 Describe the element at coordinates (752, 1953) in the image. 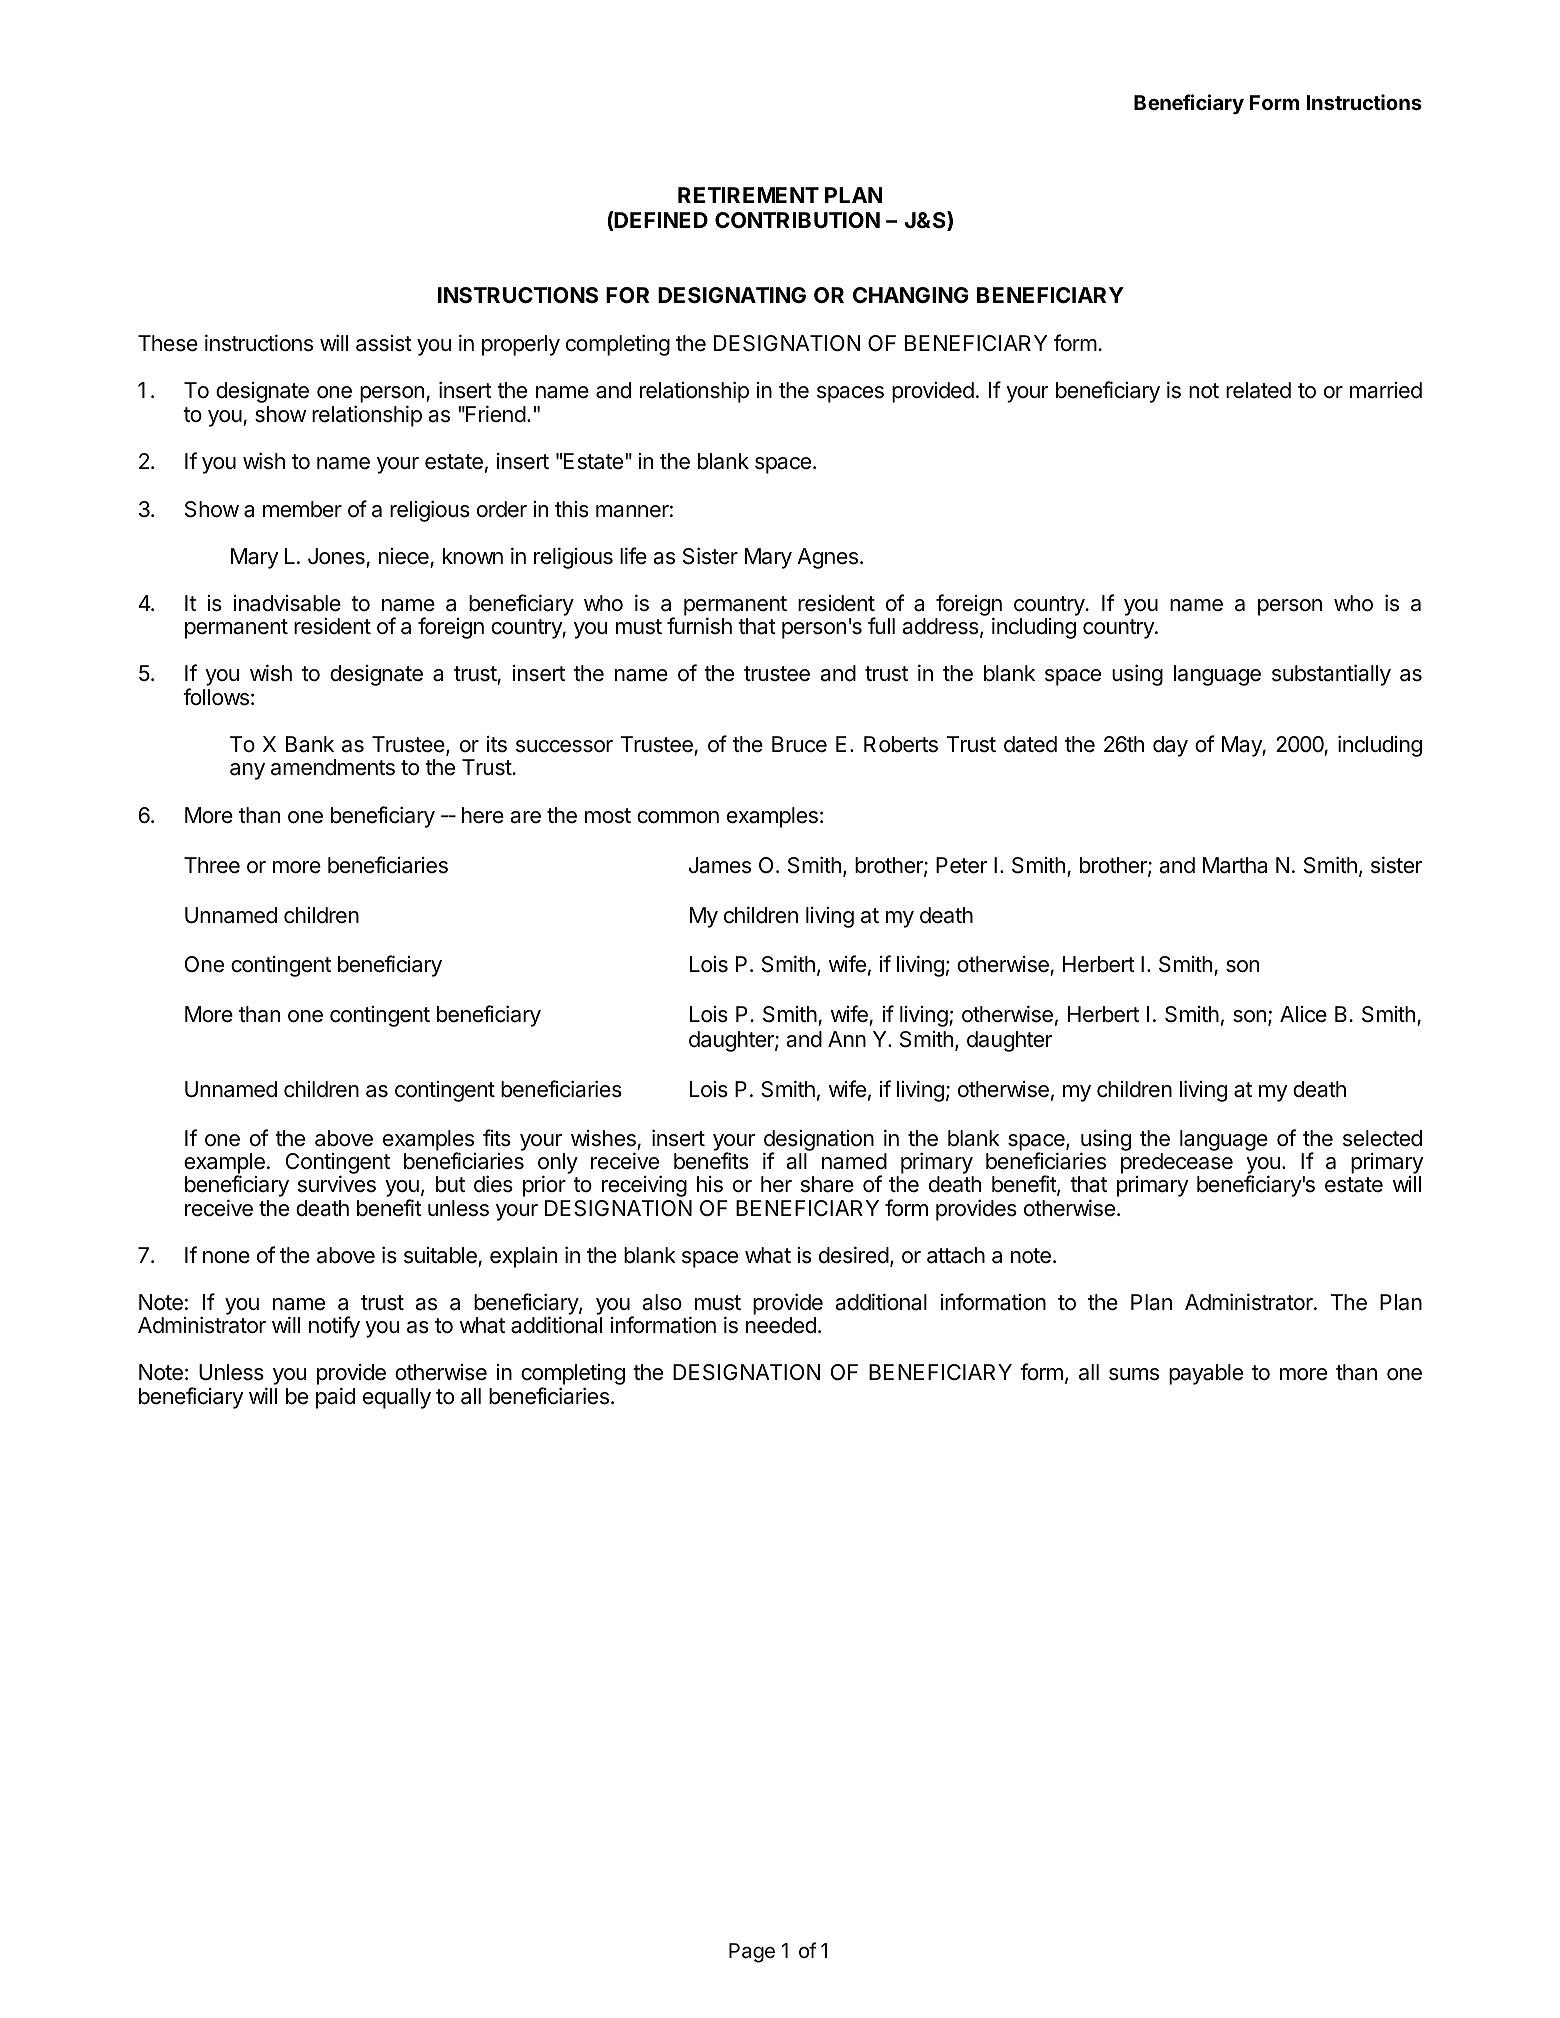

I see `Page` at that location.
